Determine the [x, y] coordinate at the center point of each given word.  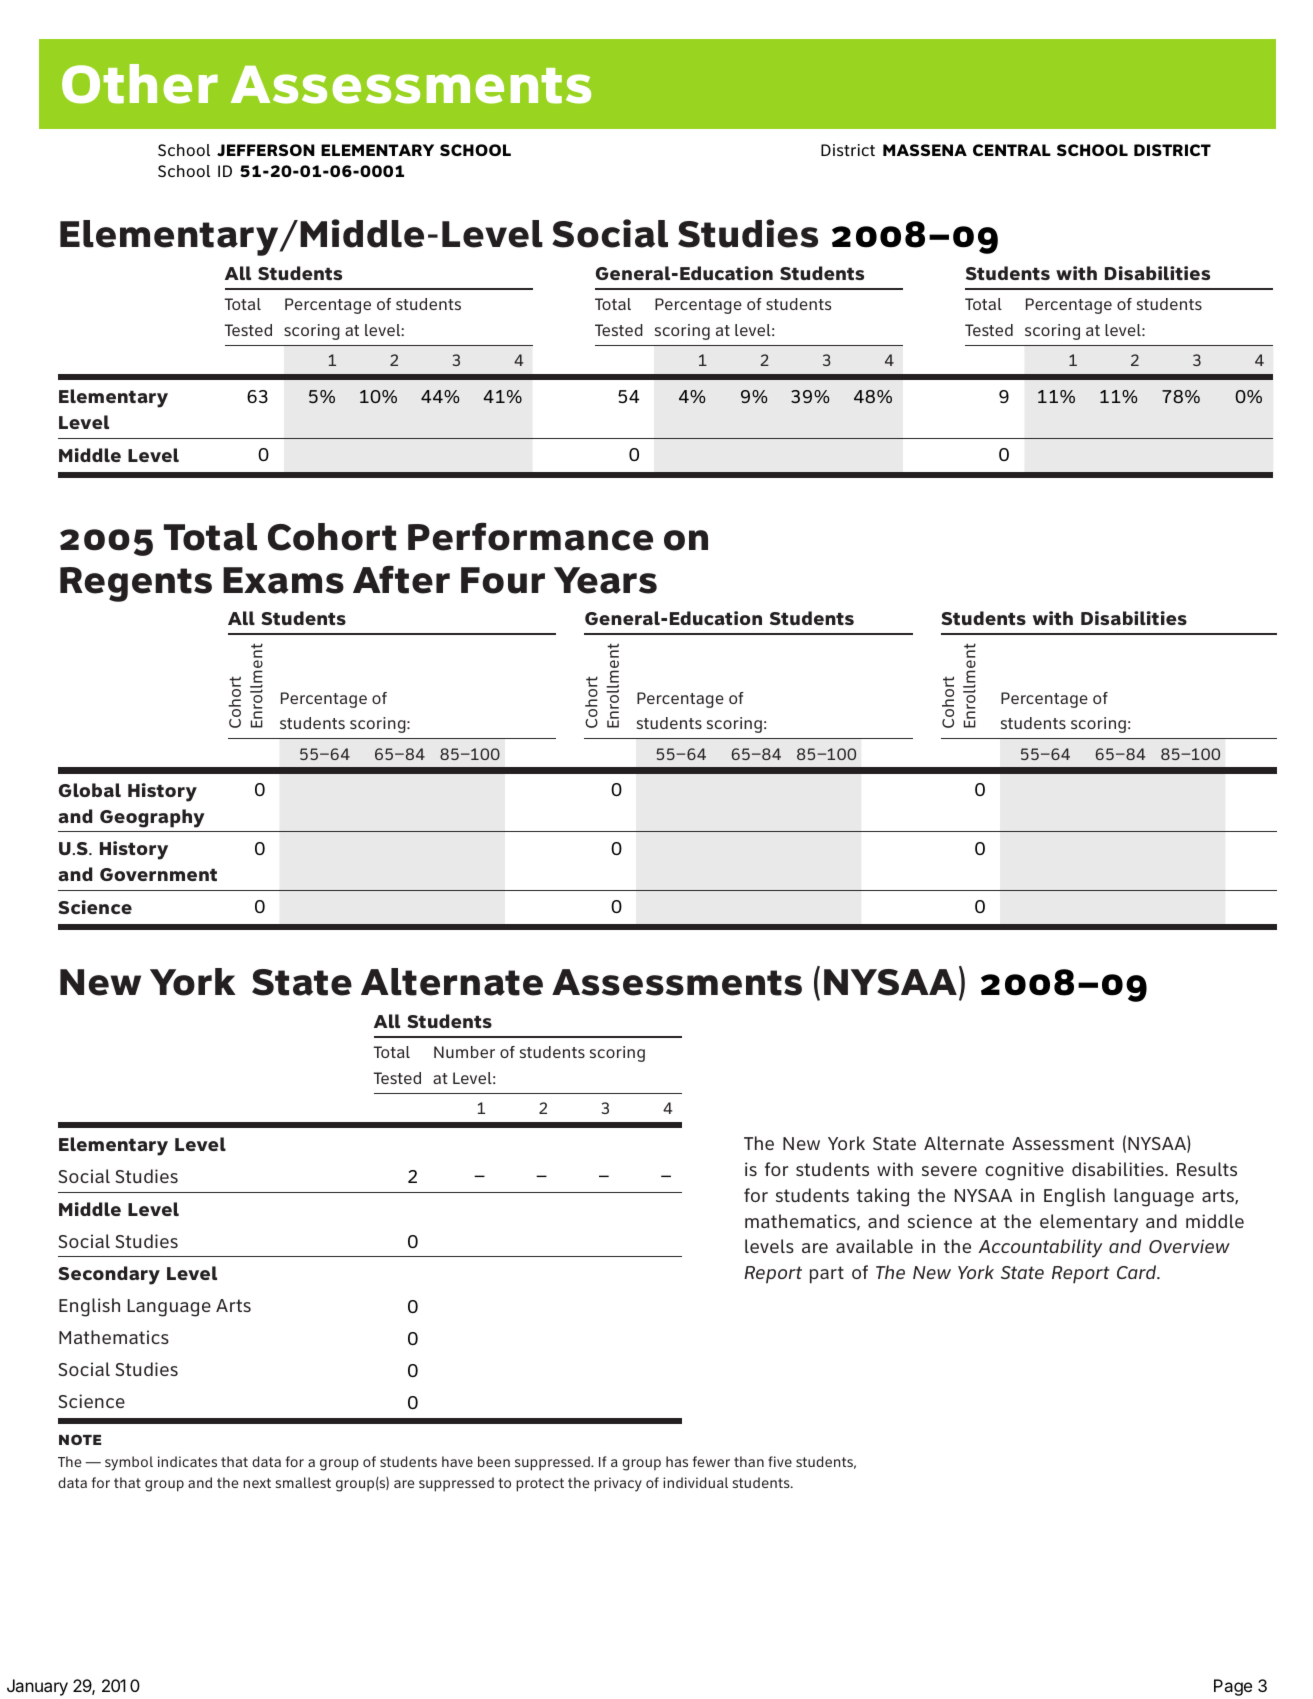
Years [605, 580]
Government [158, 874]
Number [464, 1052]
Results [1207, 1169]
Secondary [109, 1275]
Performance [530, 536]
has [677, 1461]
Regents [136, 584]
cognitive [1024, 1171]
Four [503, 580]
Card [1138, 1272]
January [37, 1687]
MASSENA [925, 150]
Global [90, 790]
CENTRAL [1012, 150]
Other [140, 84]
